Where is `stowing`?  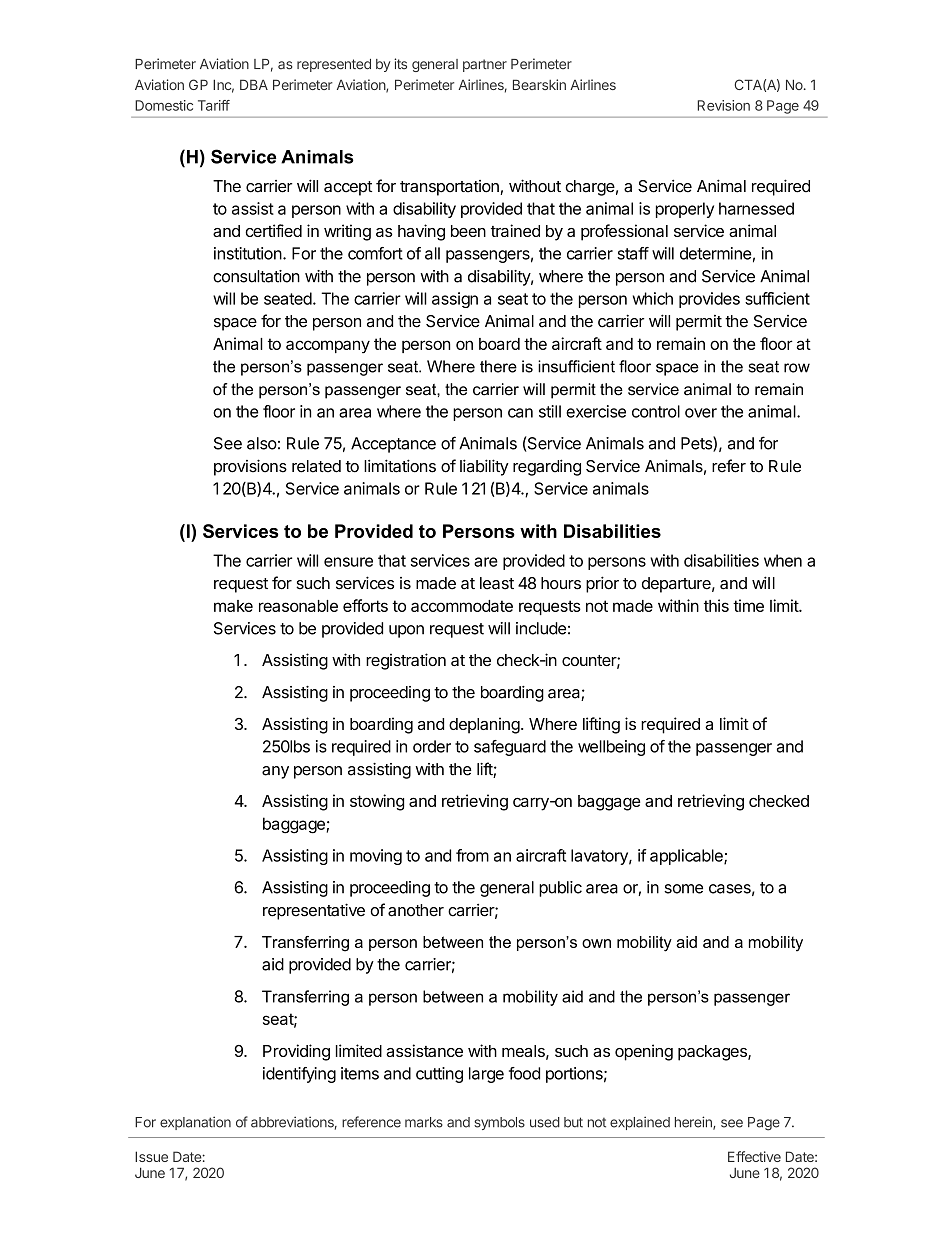 stowing is located at coordinates (377, 802).
